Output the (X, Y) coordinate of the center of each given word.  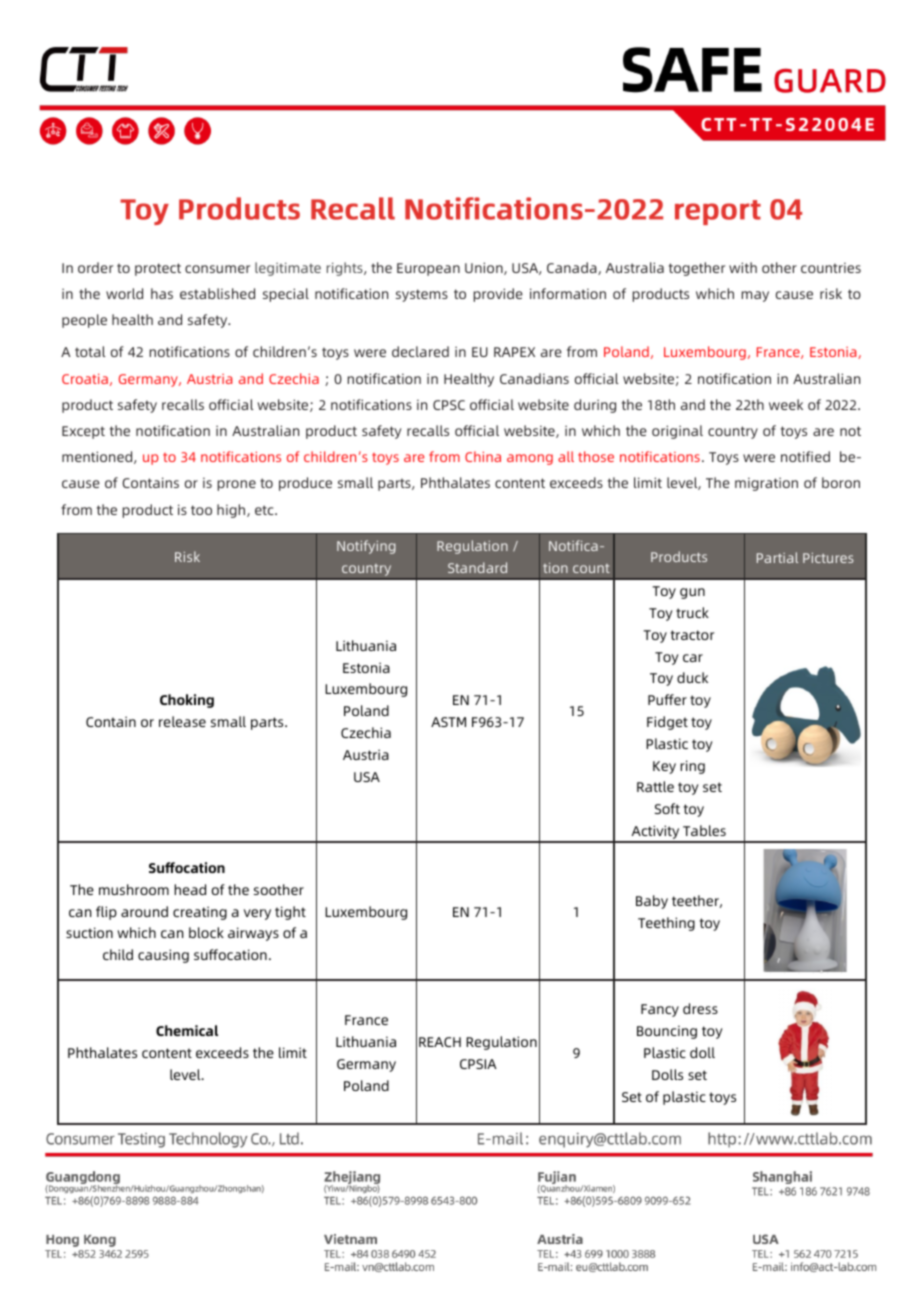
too (201, 510)
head (190, 889)
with (743, 267)
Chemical (187, 1030)
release (182, 721)
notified (805, 456)
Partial (777, 557)
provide (498, 295)
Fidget (667, 723)
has (162, 293)
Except (83, 432)
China (483, 456)
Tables (704, 830)
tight (290, 913)
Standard (477, 567)
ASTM (448, 722)
